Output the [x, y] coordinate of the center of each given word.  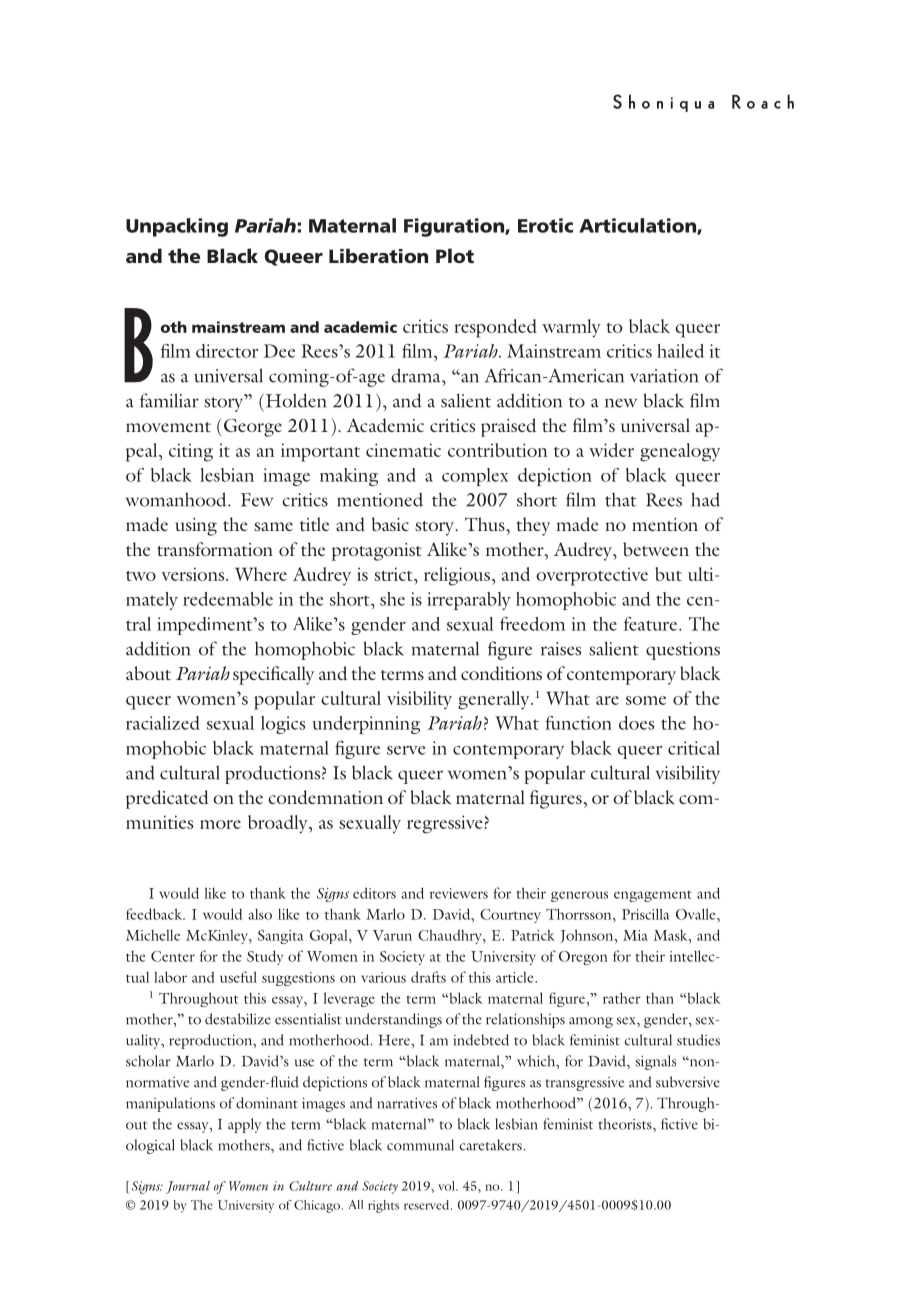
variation [664, 376]
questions [683, 651]
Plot [455, 255]
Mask [672, 935]
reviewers [459, 893]
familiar [169, 400]
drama [417, 375]
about [148, 673]
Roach [763, 101]
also [260, 914]
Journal [188, 1187]
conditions [501, 673]
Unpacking [177, 227]
